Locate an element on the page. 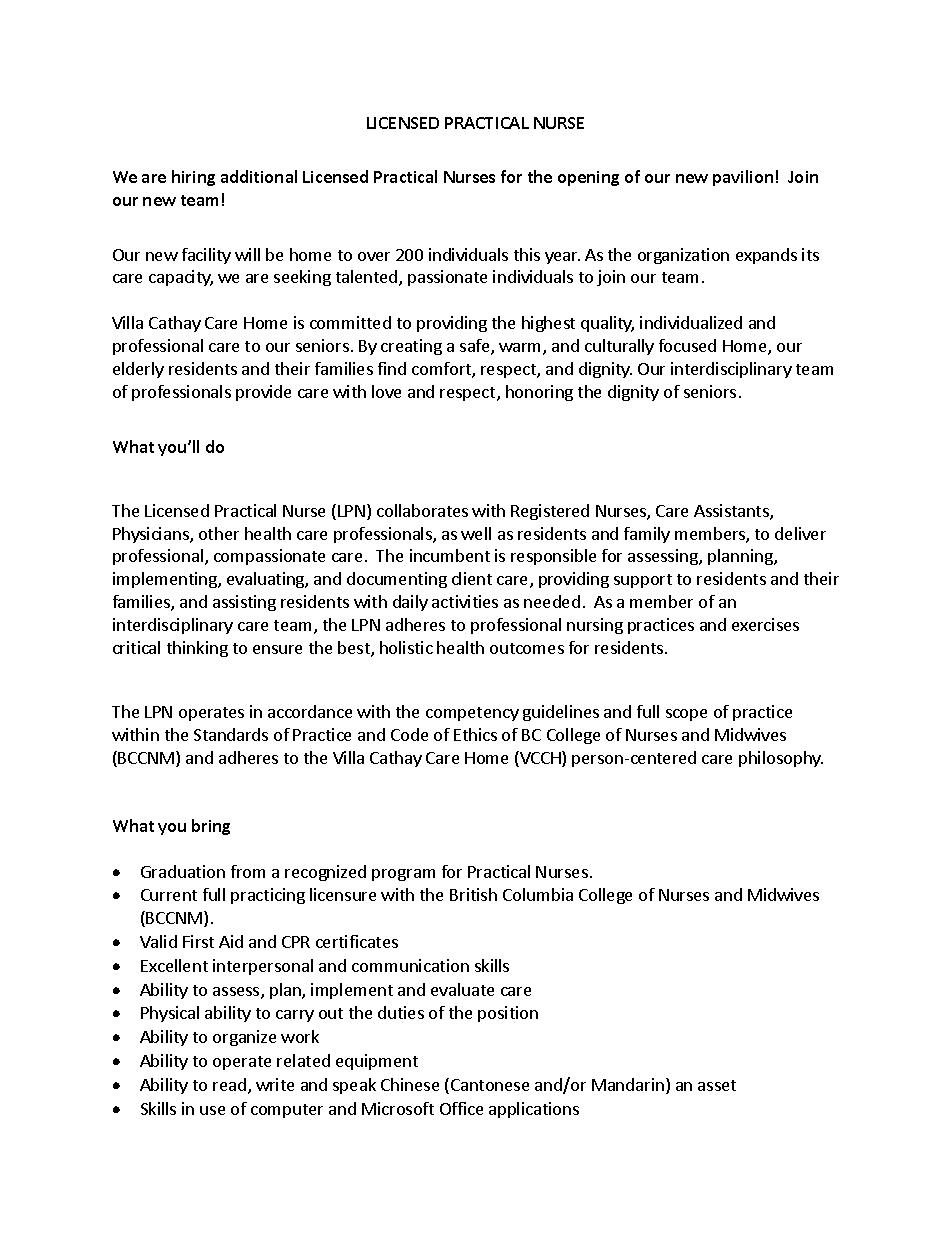  other is located at coordinates (219, 533).
